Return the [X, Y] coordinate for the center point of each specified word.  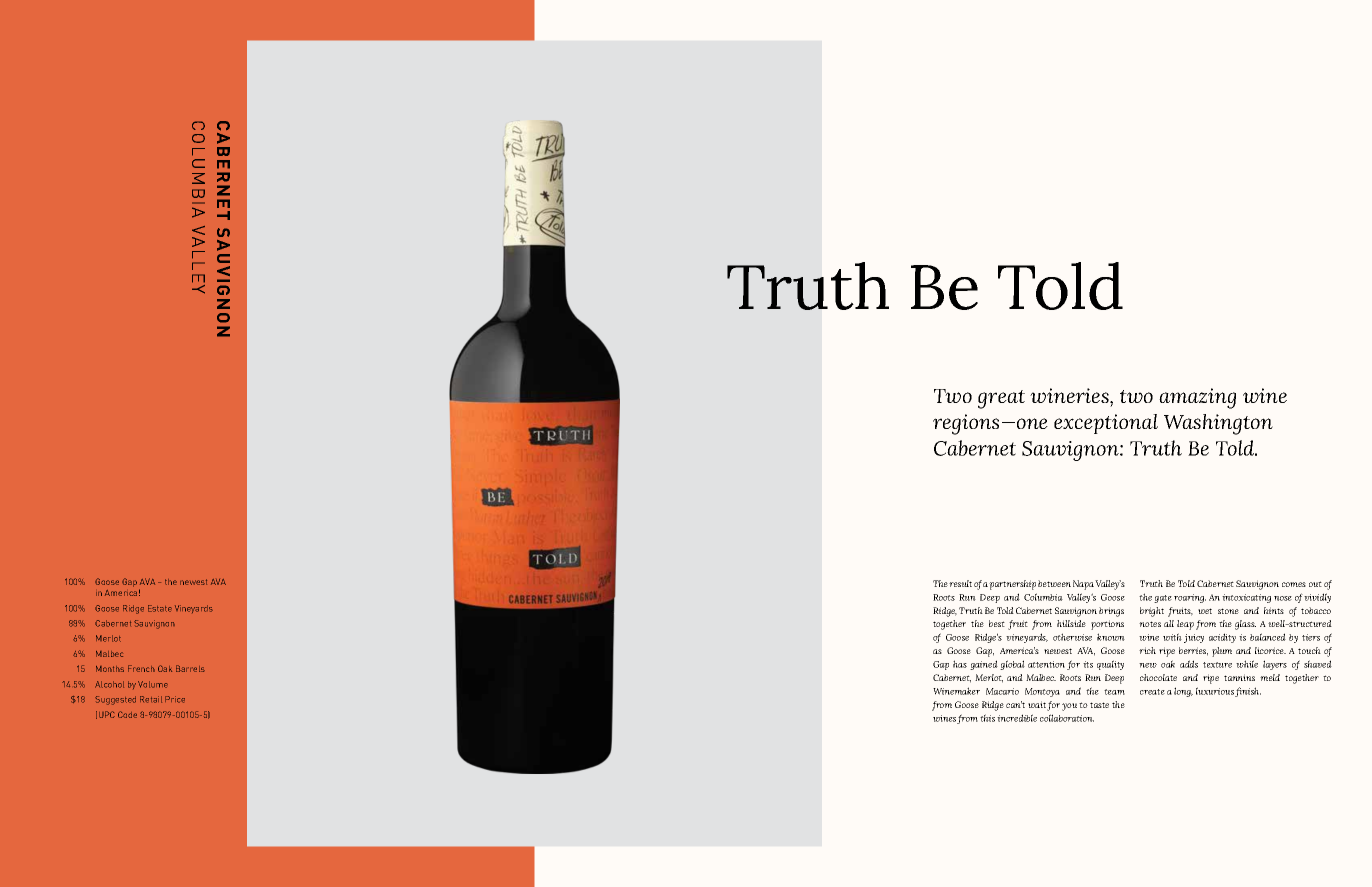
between [1054, 583]
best [997, 623]
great [1001, 399]
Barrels [190, 668]
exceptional [1106, 424]
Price [175, 699]
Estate [160, 608]
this [987, 718]
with [1172, 637]
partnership [1012, 585]
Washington [1218, 424]
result [960, 583]
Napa [1084, 585]
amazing [1197, 398]
